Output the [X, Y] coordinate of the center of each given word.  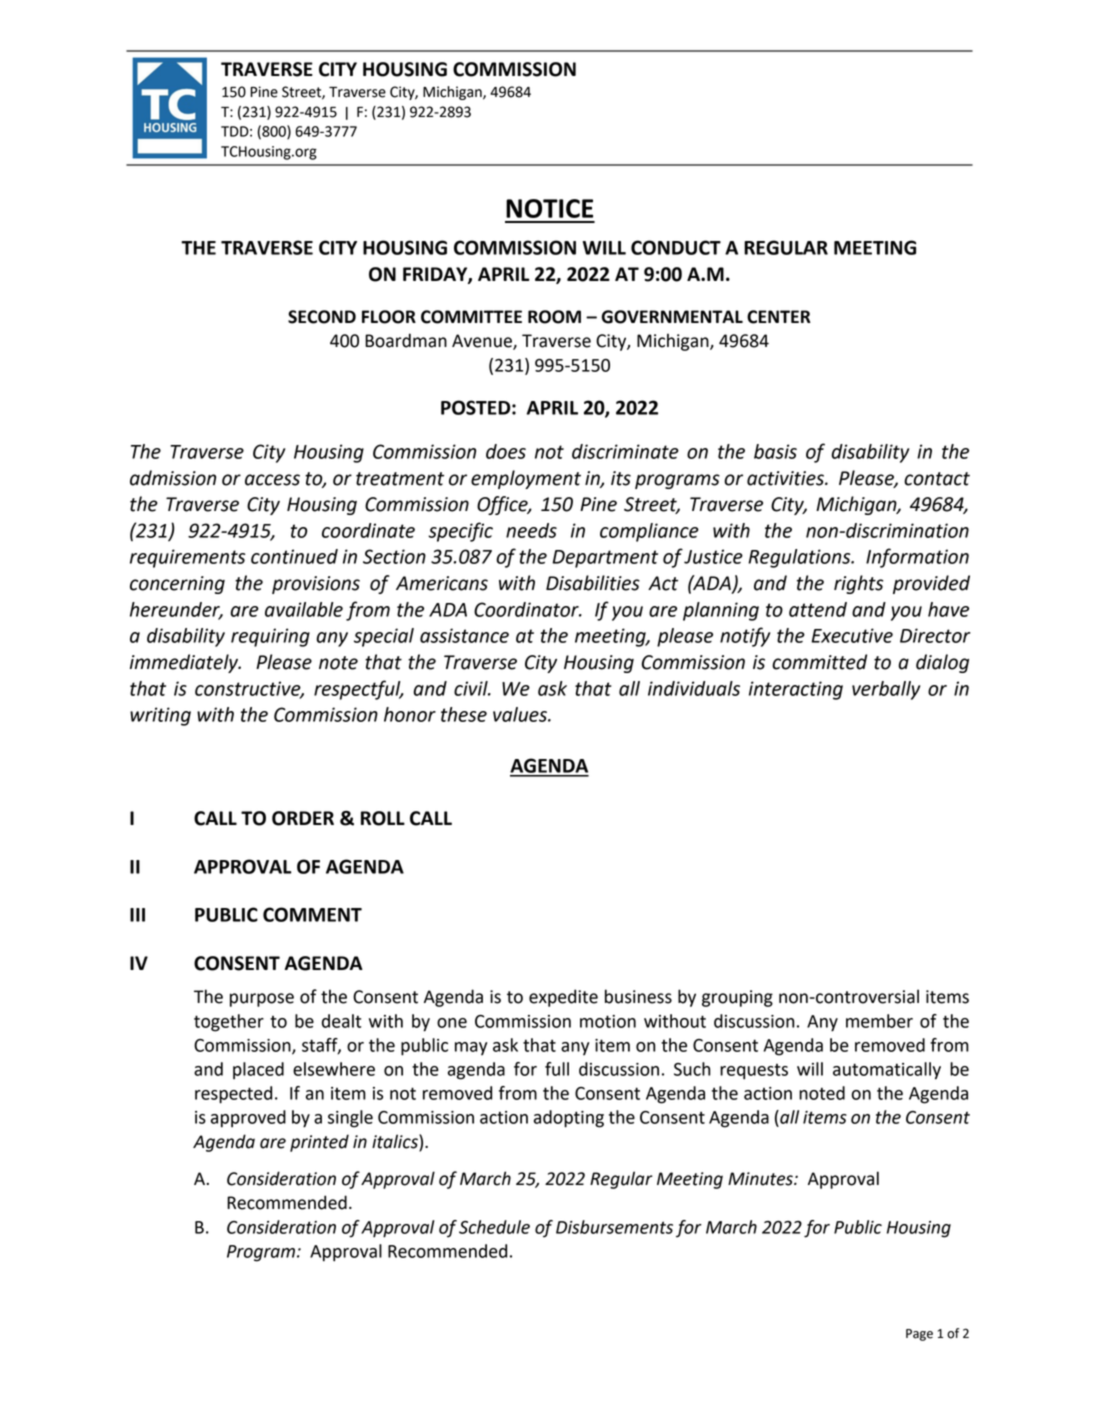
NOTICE [549, 208]
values [521, 714]
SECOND [322, 317]
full [557, 1069]
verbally [886, 690]
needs [531, 530]
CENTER [779, 317]
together [229, 1023]
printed [319, 1143]
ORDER [303, 818]
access [272, 480]
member [879, 1021]
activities [786, 478]
